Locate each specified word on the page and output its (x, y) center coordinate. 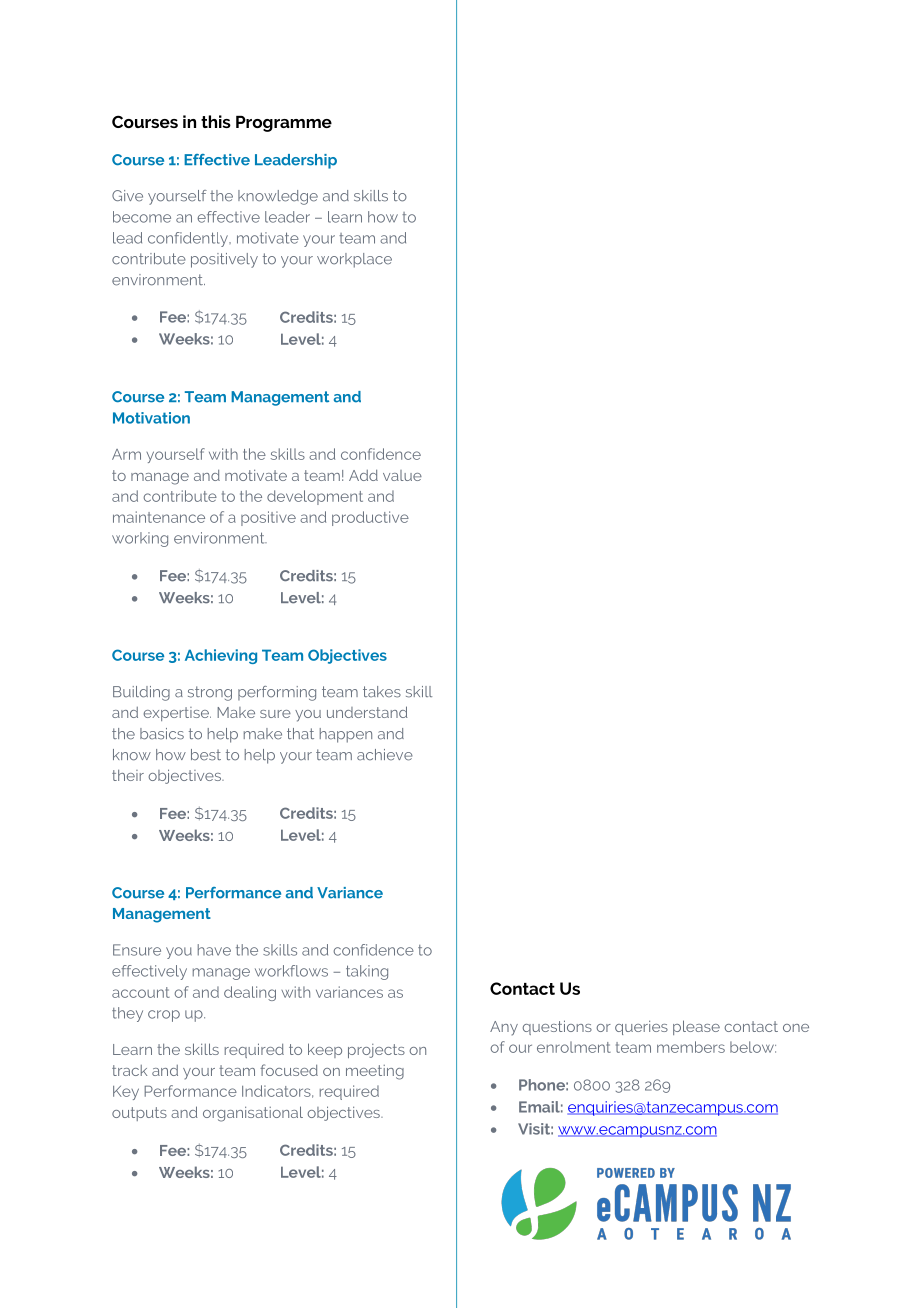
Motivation (151, 418)
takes (382, 692)
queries (641, 1028)
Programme (284, 124)
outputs (139, 1114)
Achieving (221, 656)
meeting (375, 1072)
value (402, 475)
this (216, 121)
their (128, 775)
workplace (354, 260)
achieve (385, 755)
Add (363, 475)
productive (370, 518)
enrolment (574, 1047)
